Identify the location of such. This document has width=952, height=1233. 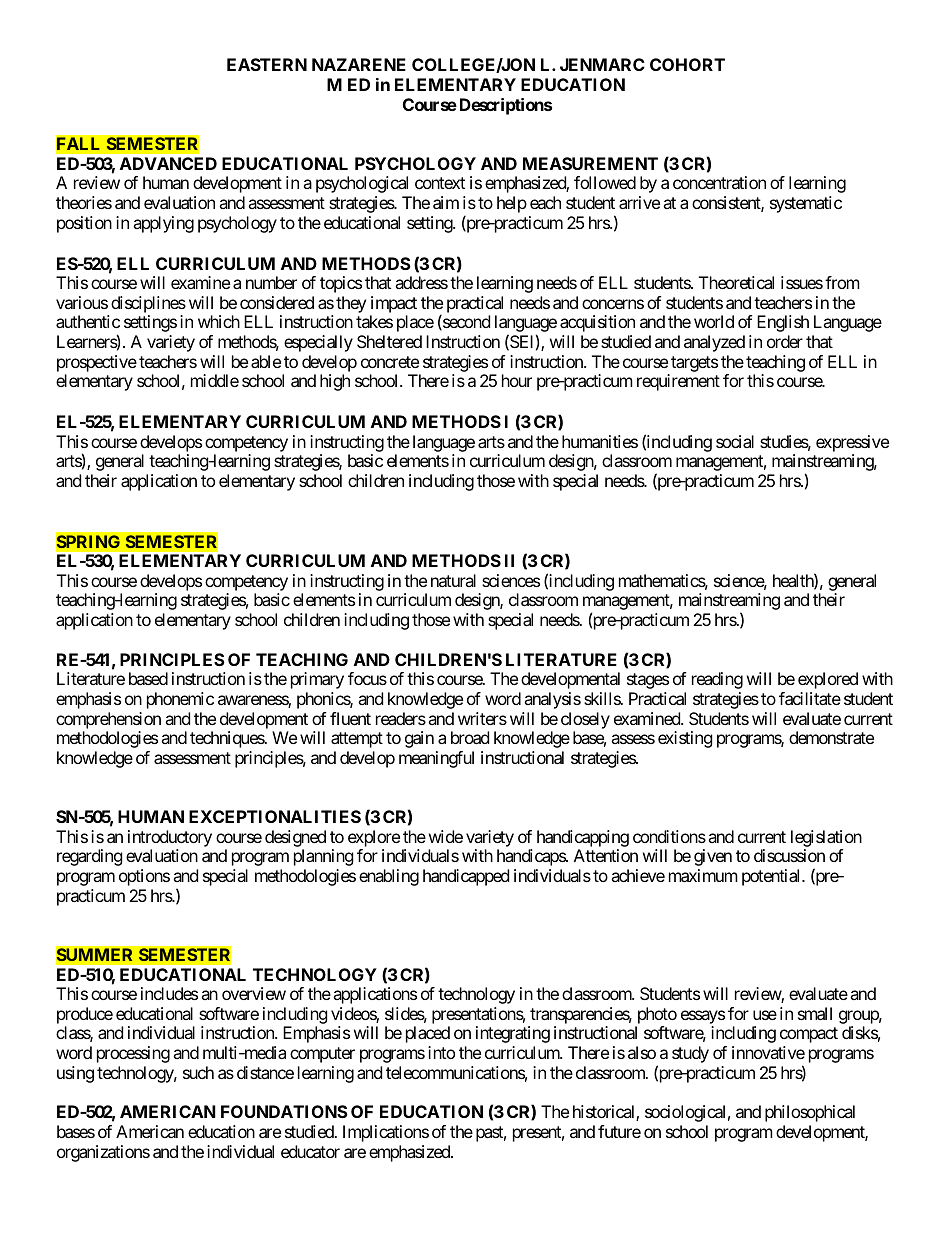
(198, 1072).
